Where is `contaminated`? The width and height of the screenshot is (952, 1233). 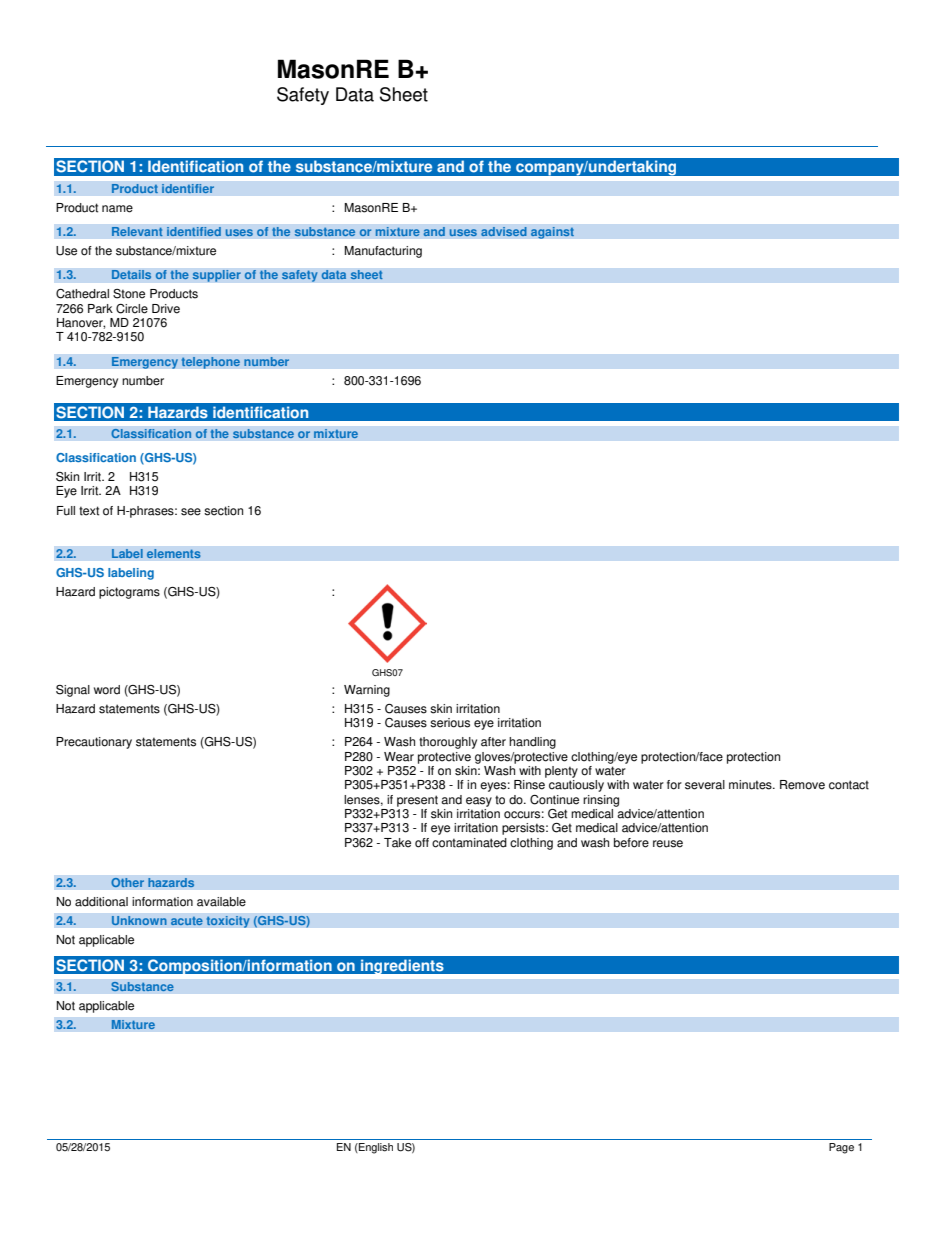
contaminated is located at coordinates (469, 843).
